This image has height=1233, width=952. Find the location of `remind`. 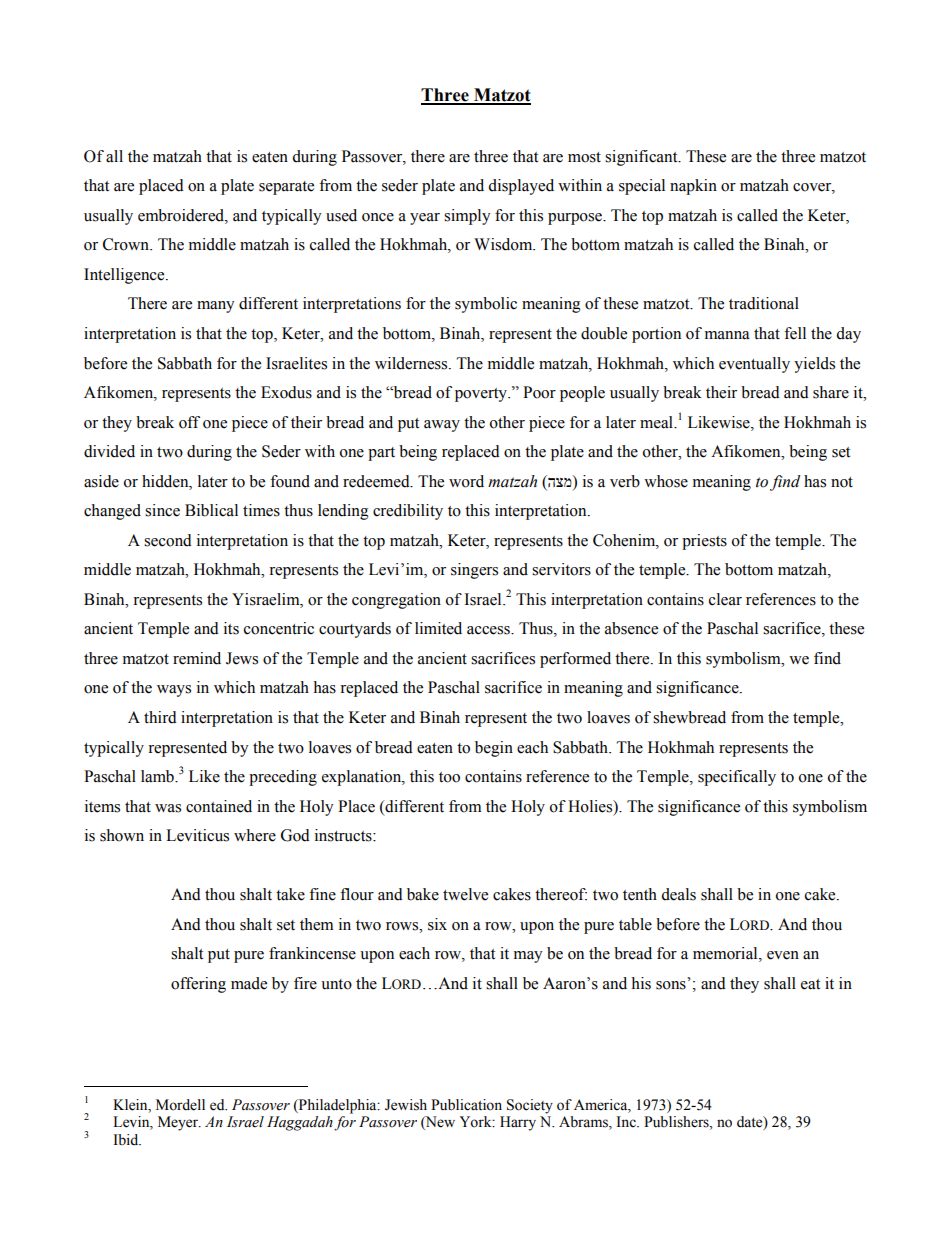

remind is located at coordinates (197, 658).
